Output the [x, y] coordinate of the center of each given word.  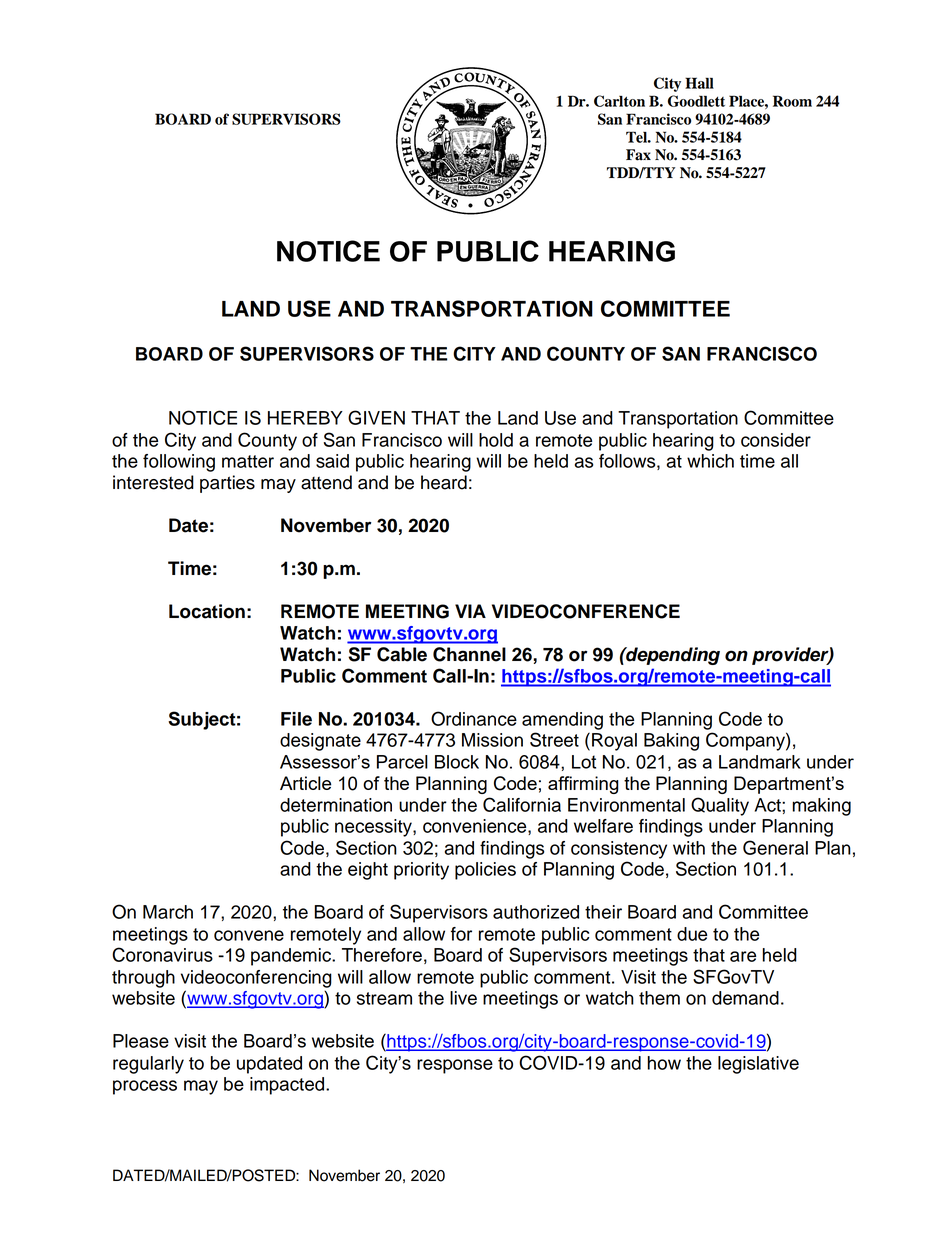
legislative [758, 1065]
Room [792, 101]
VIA [470, 611]
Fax [638, 155]
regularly [148, 1065]
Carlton [619, 101]
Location [207, 611]
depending [672, 656]
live [463, 998]
